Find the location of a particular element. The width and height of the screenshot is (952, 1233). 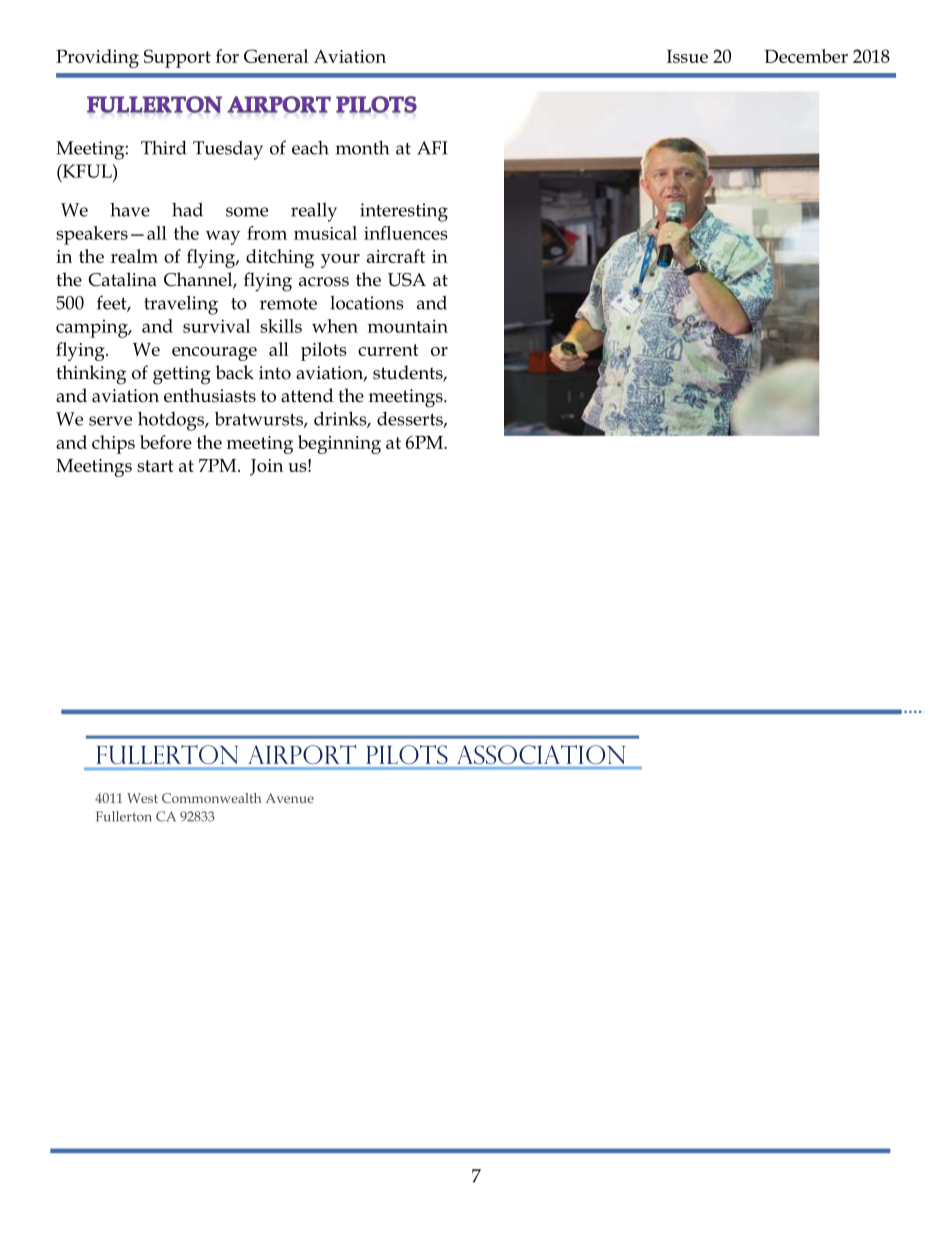

influences is located at coordinates (406, 233).
